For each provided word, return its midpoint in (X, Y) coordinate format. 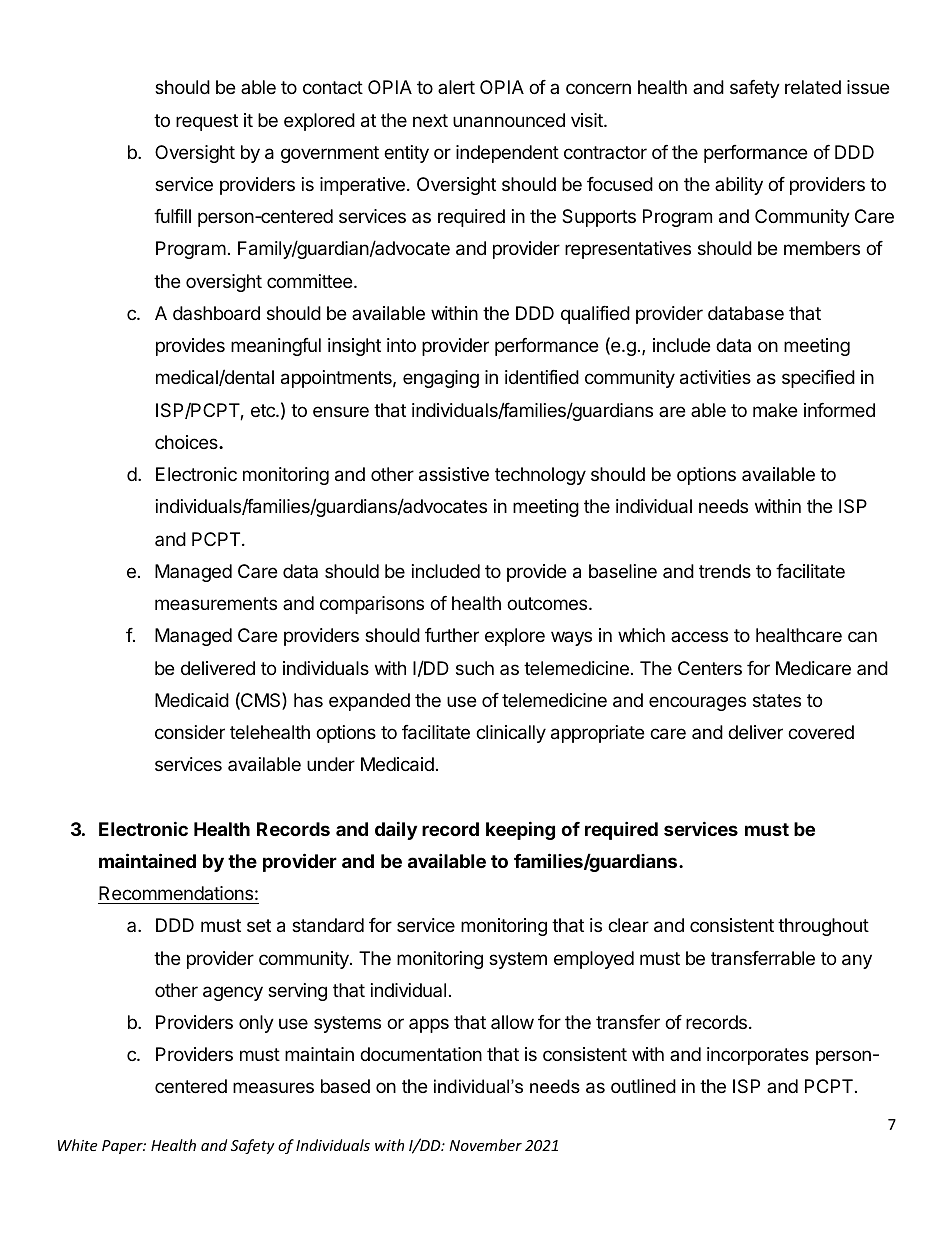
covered (821, 732)
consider (190, 732)
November (485, 1145)
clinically (511, 734)
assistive (454, 474)
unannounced (509, 120)
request (207, 122)
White (77, 1145)
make (775, 410)
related (813, 87)
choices (187, 442)
